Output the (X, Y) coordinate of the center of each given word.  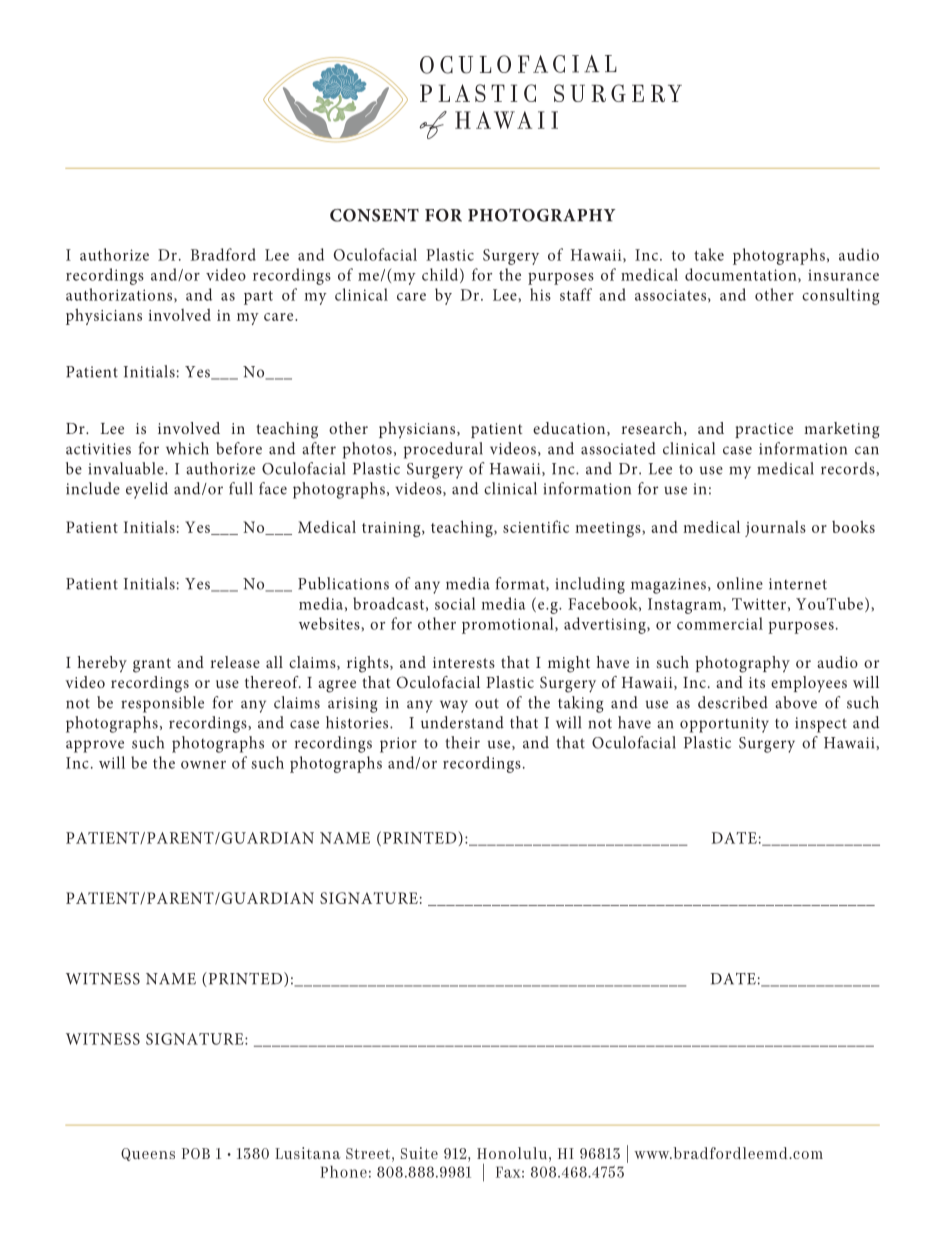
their (462, 742)
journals (775, 529)
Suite (419, 1153)
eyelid (147, 490)
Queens (148, 1154)
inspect (821, 725)
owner (203, 765)
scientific (536, 526)
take (709, 254)
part (258, 298)
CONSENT (374, 215)
